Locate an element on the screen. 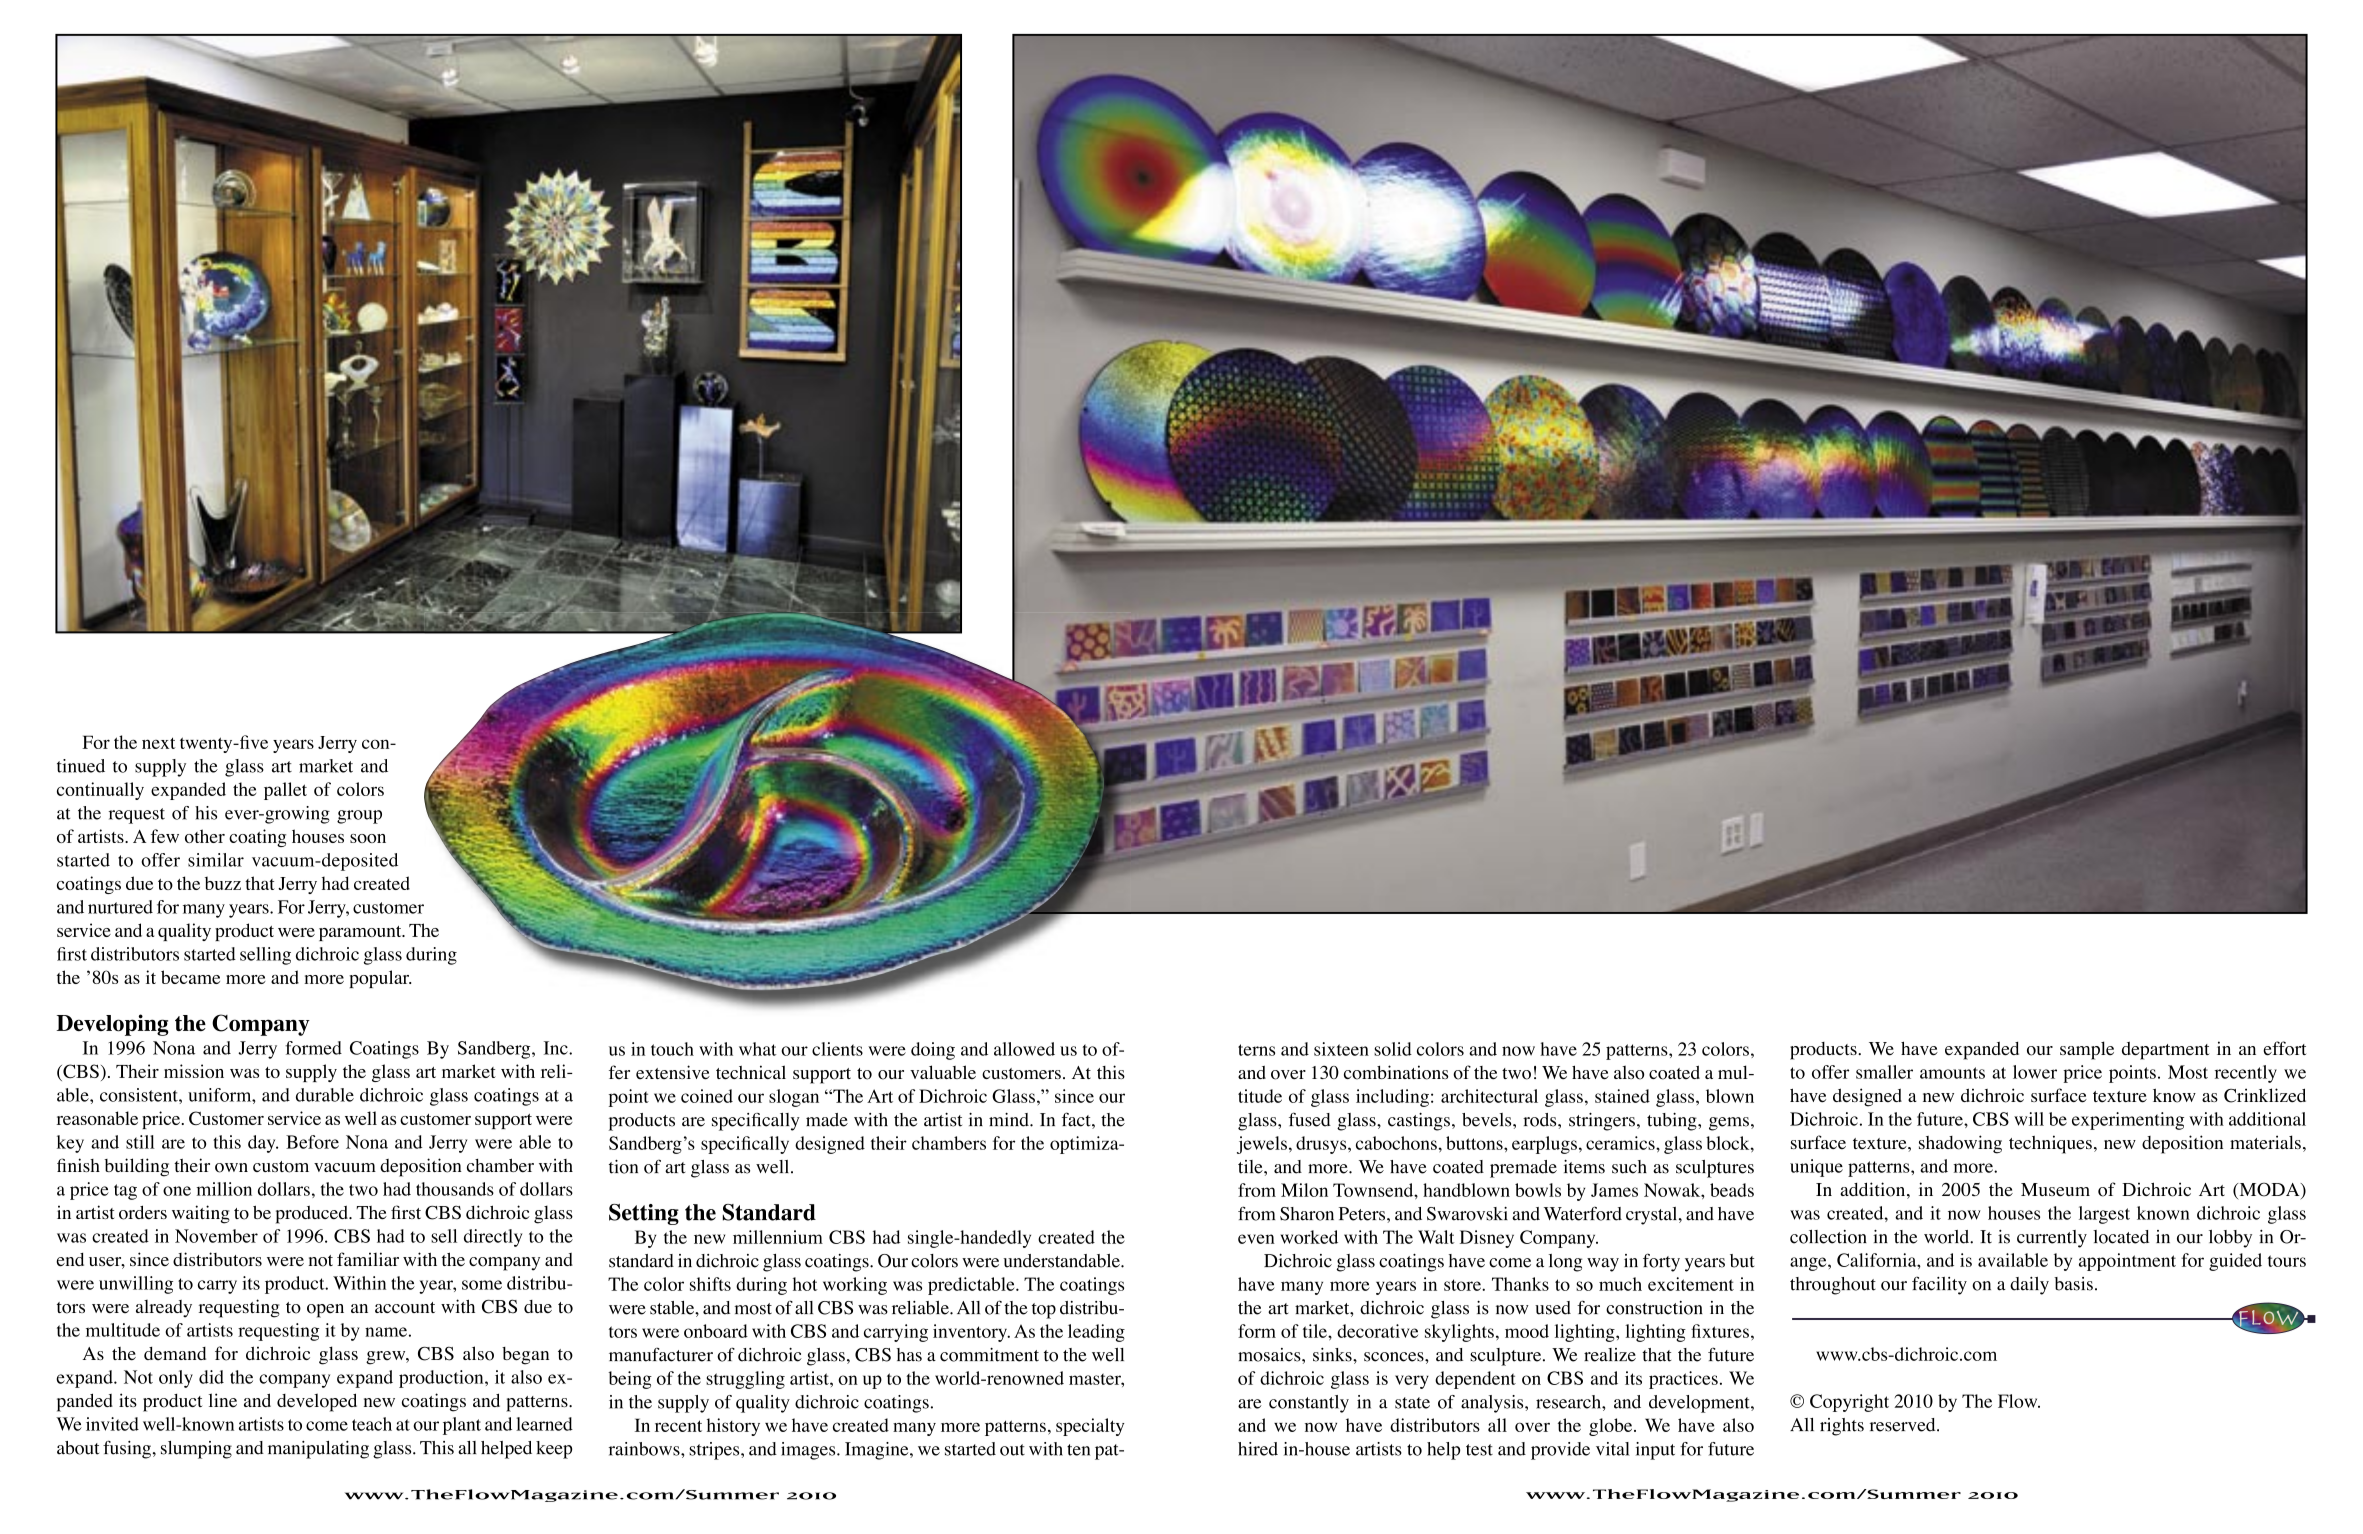  soon is located at coordinates (368, 838).
